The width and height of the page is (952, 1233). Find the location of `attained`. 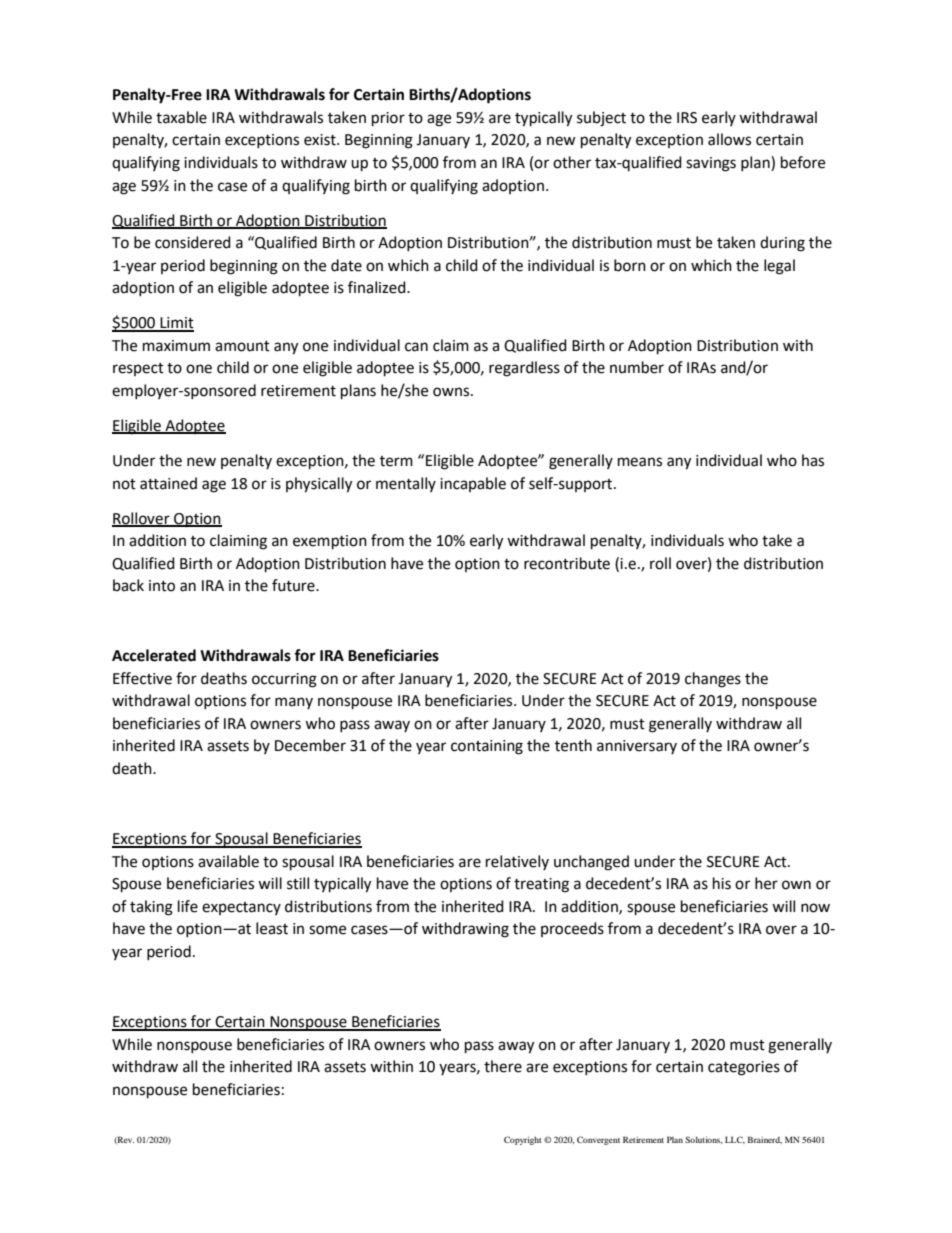

attained is located at coordinates (168, 483).
